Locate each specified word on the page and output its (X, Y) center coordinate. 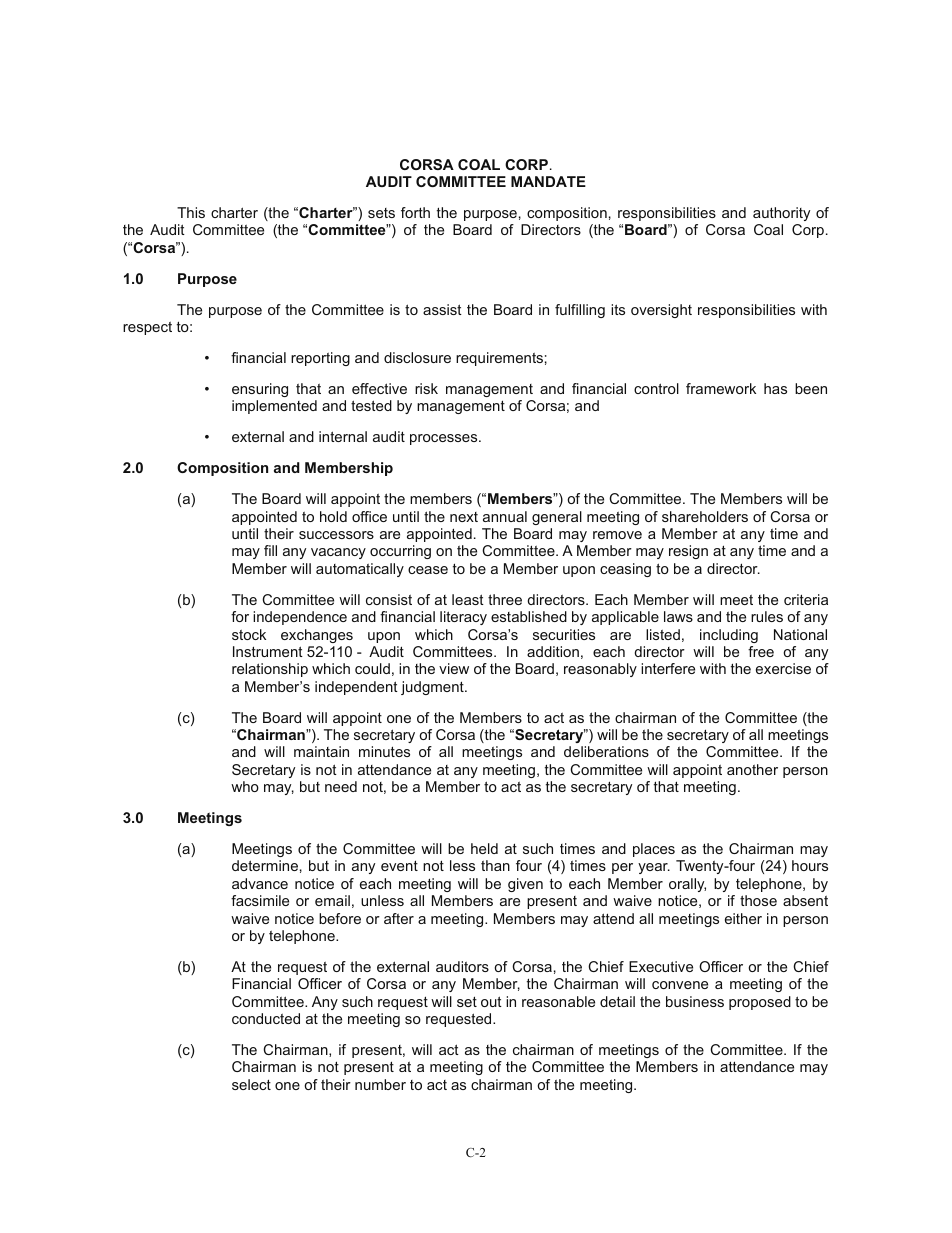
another (752, 769)
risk (426, 388)
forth (415, 212)
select (251, 1084)
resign (688, 552)
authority (781, 214)
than (495, 865)
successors (336, 535)
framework (721, 388)
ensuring (260, 390)
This (191, 212)
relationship (270, 670)
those (758, 900)
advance (260, 883)
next (464, 517)
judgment (433, 688)
